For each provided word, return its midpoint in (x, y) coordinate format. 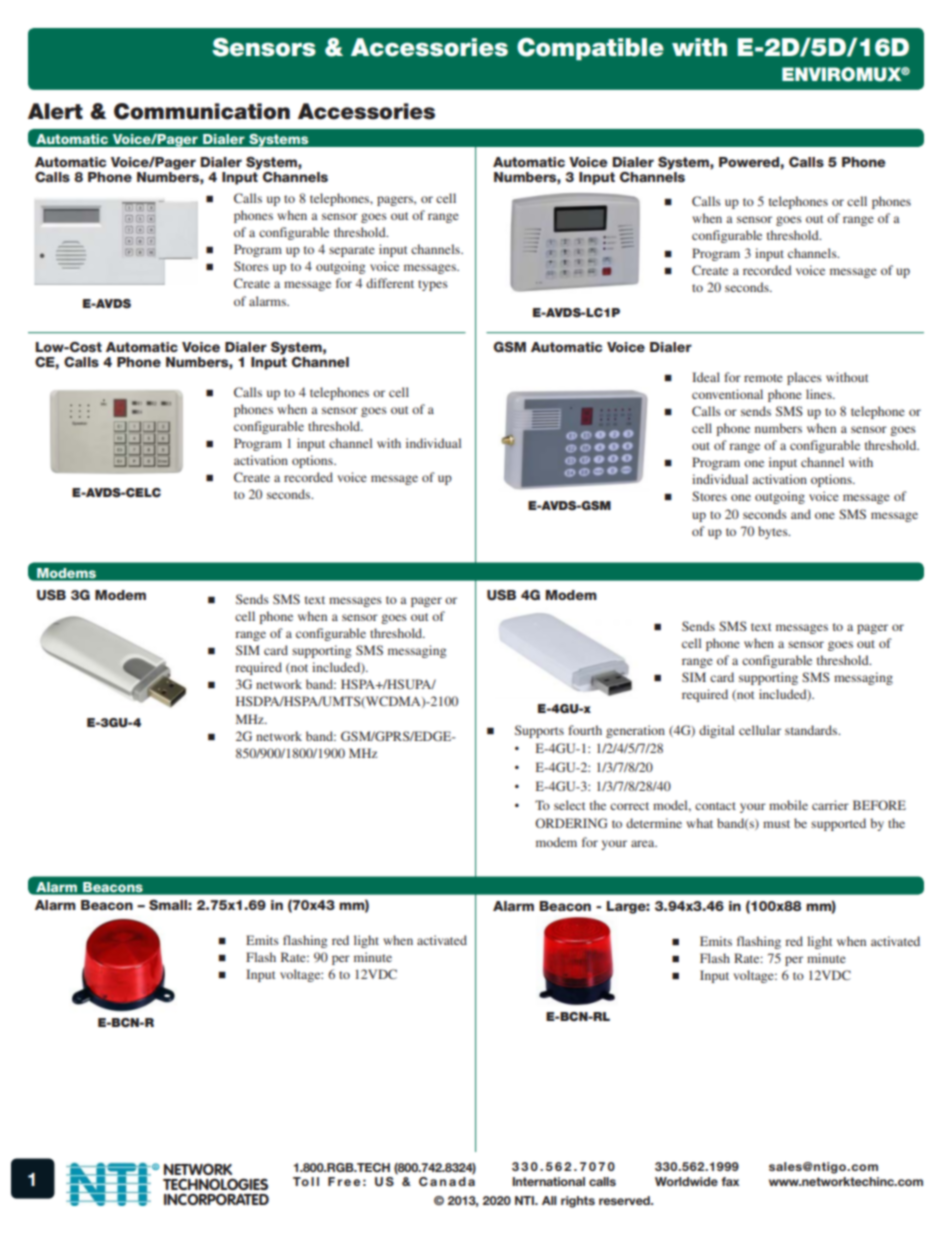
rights (578, 1202)
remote (763, 378)
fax (730, 1181)
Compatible (590, 49)
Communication (202, 111)
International (548, 1181)
